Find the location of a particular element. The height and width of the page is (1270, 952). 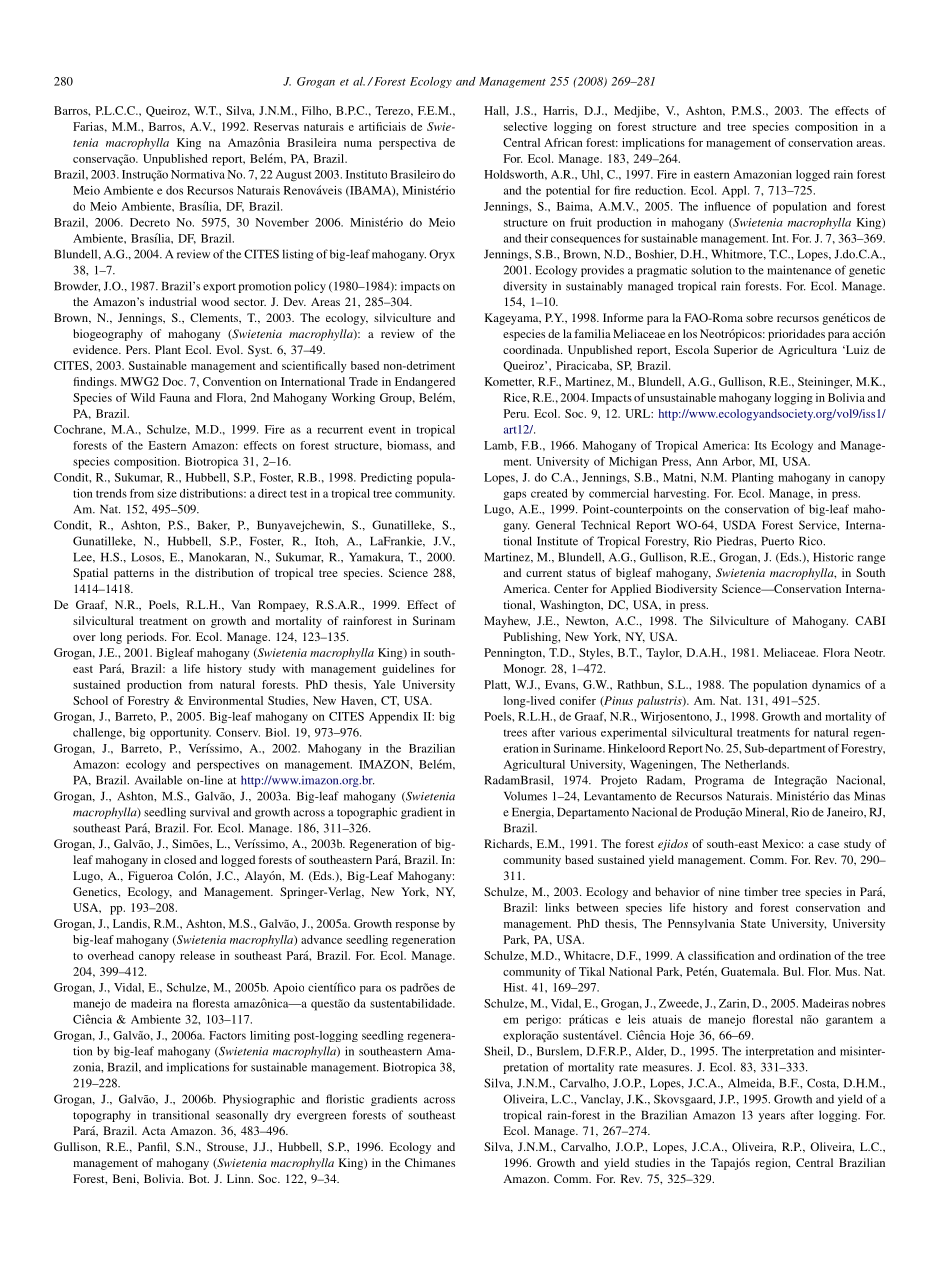

gaps is located at coordinates (515, 495).
